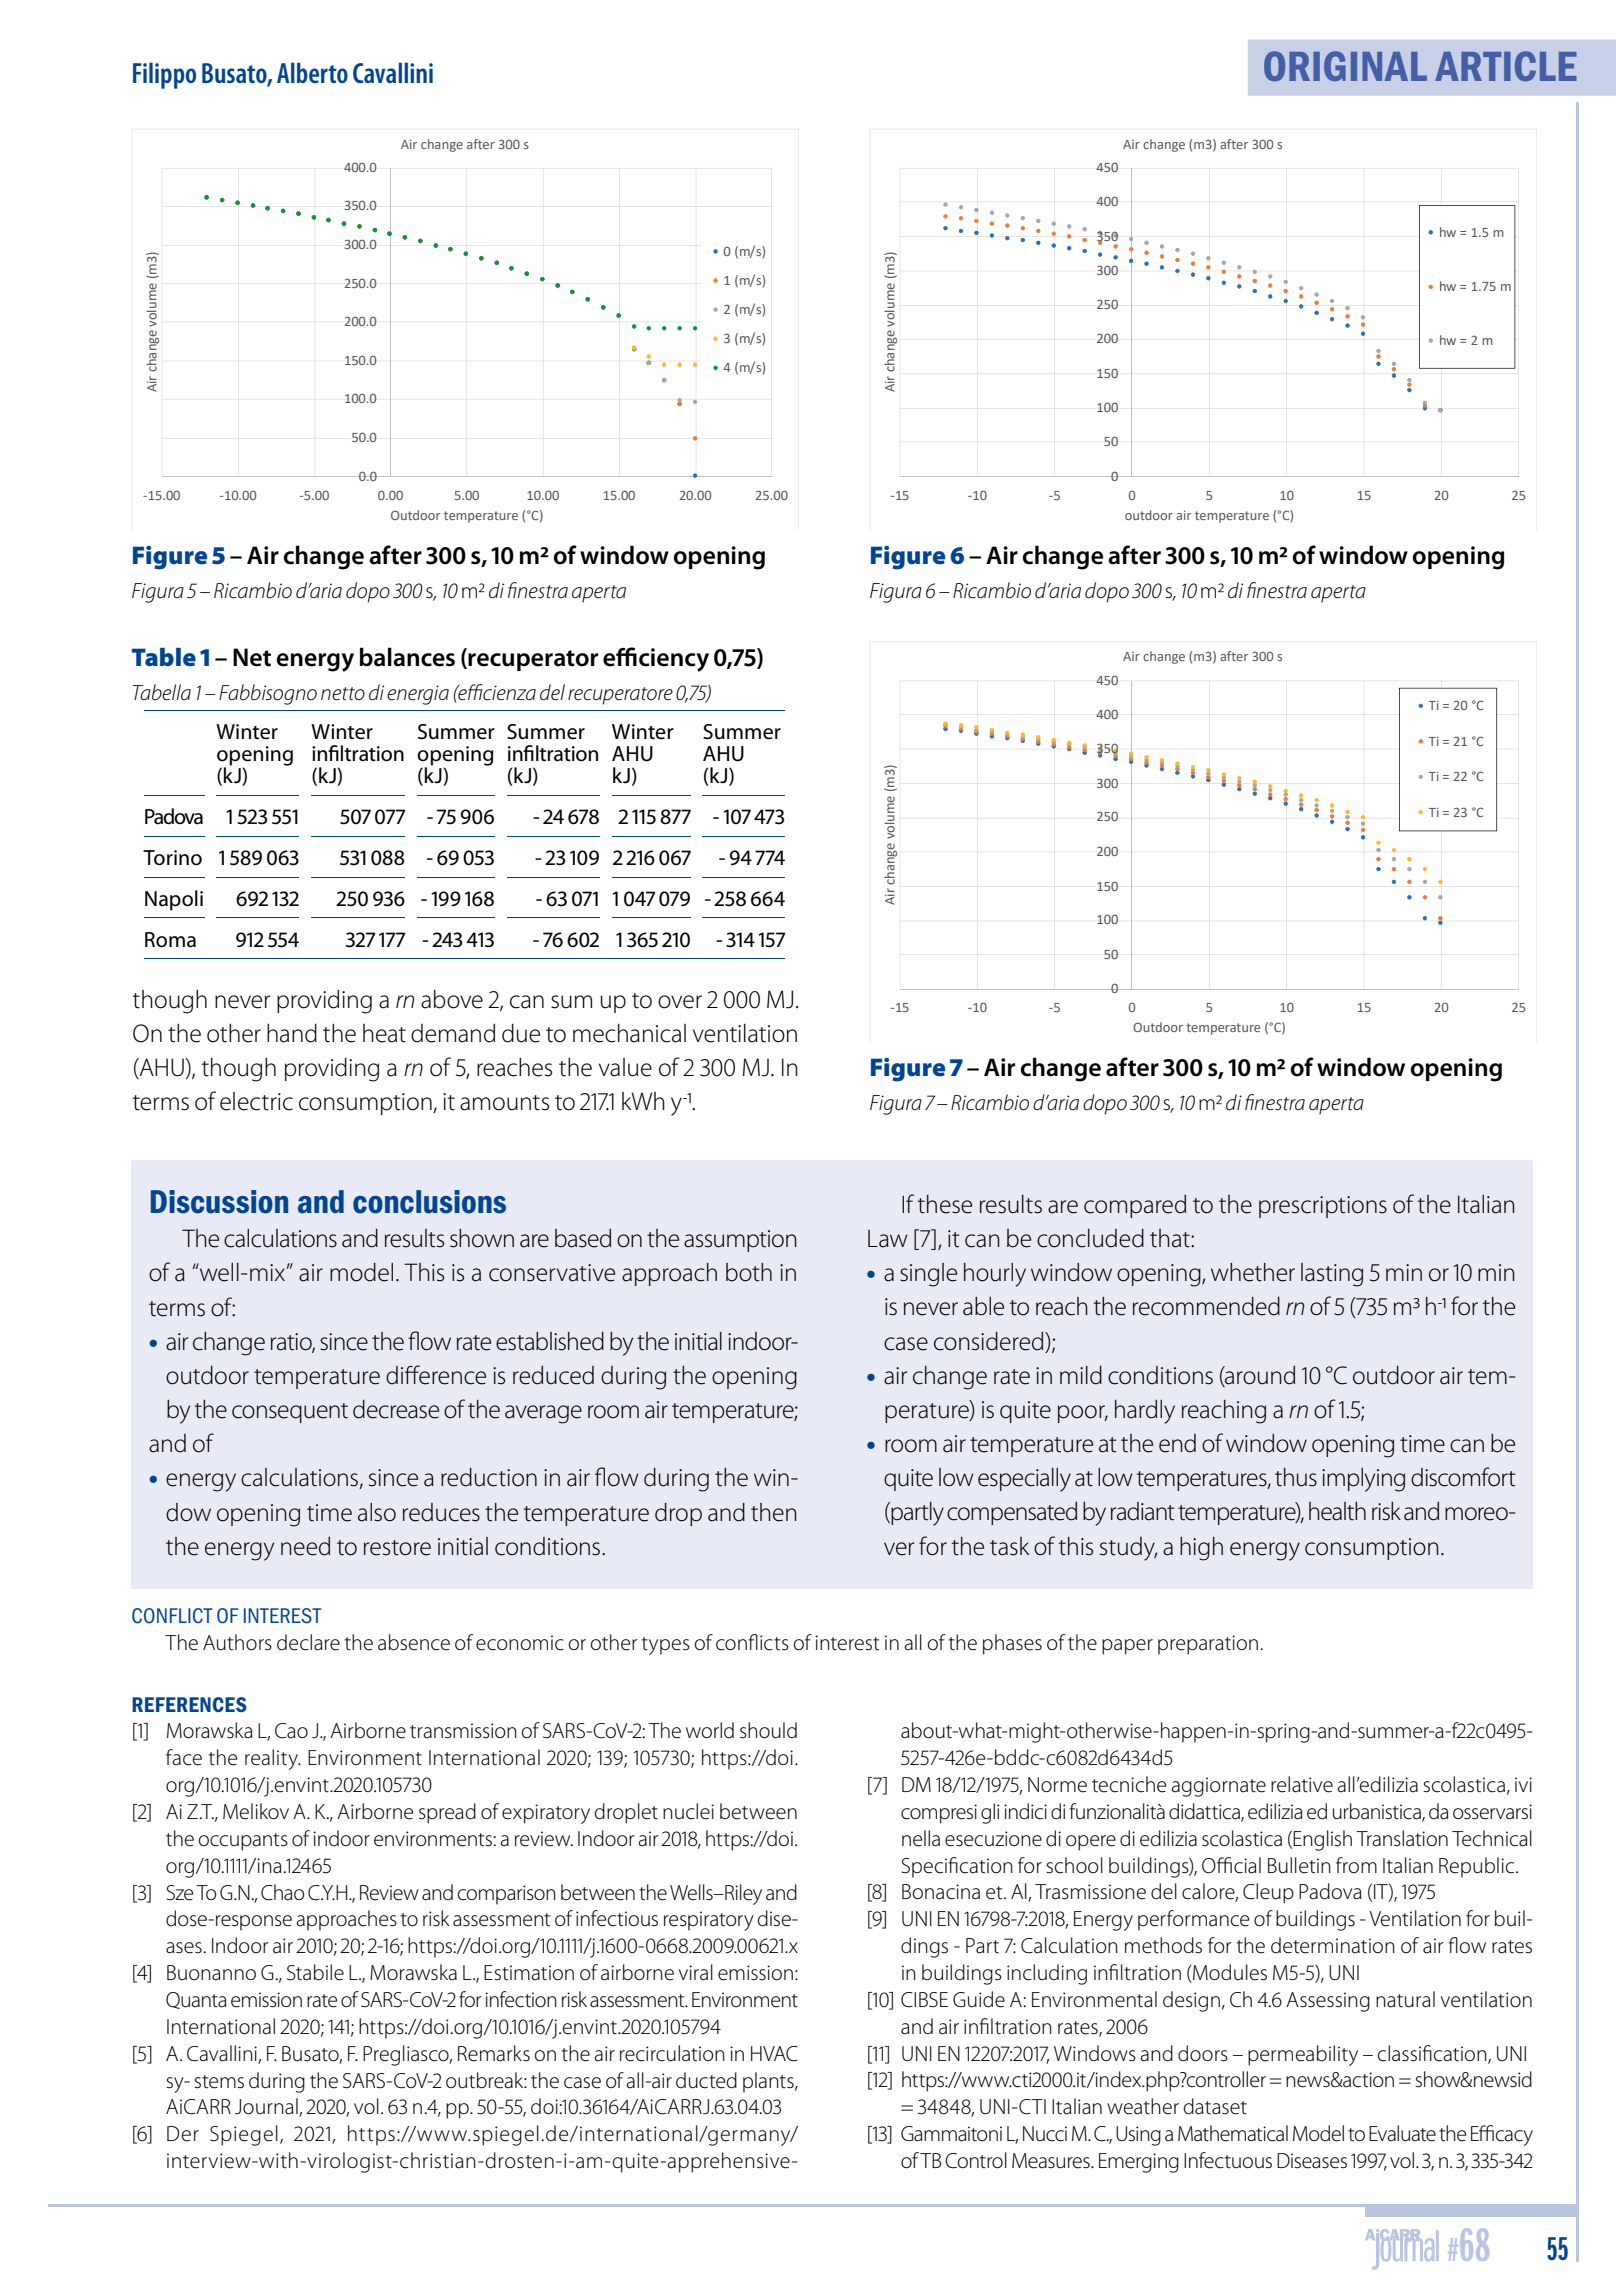  I want to click on electric, so click(256, 1101).
